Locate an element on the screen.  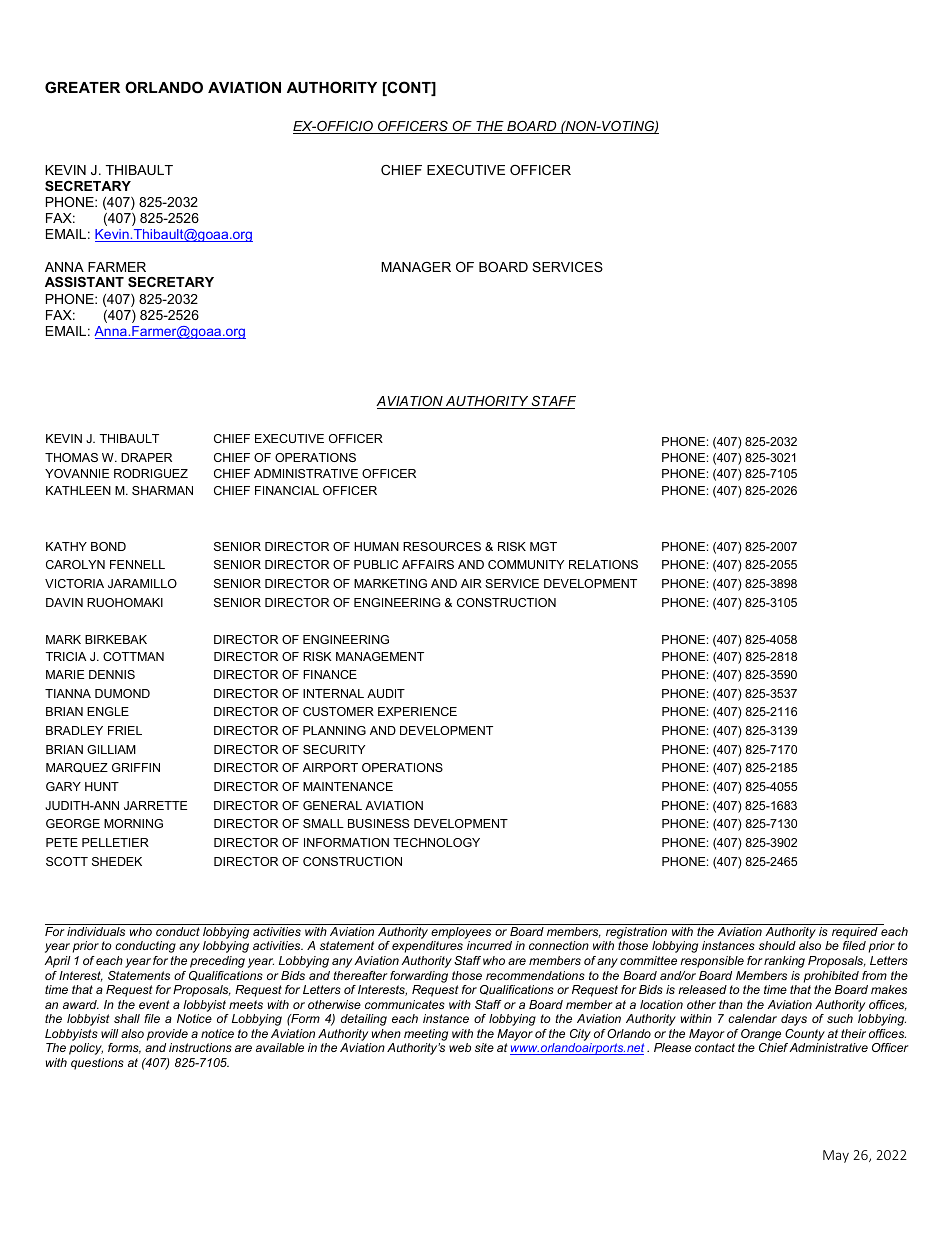
site is located at coordinates (484, 1047).
